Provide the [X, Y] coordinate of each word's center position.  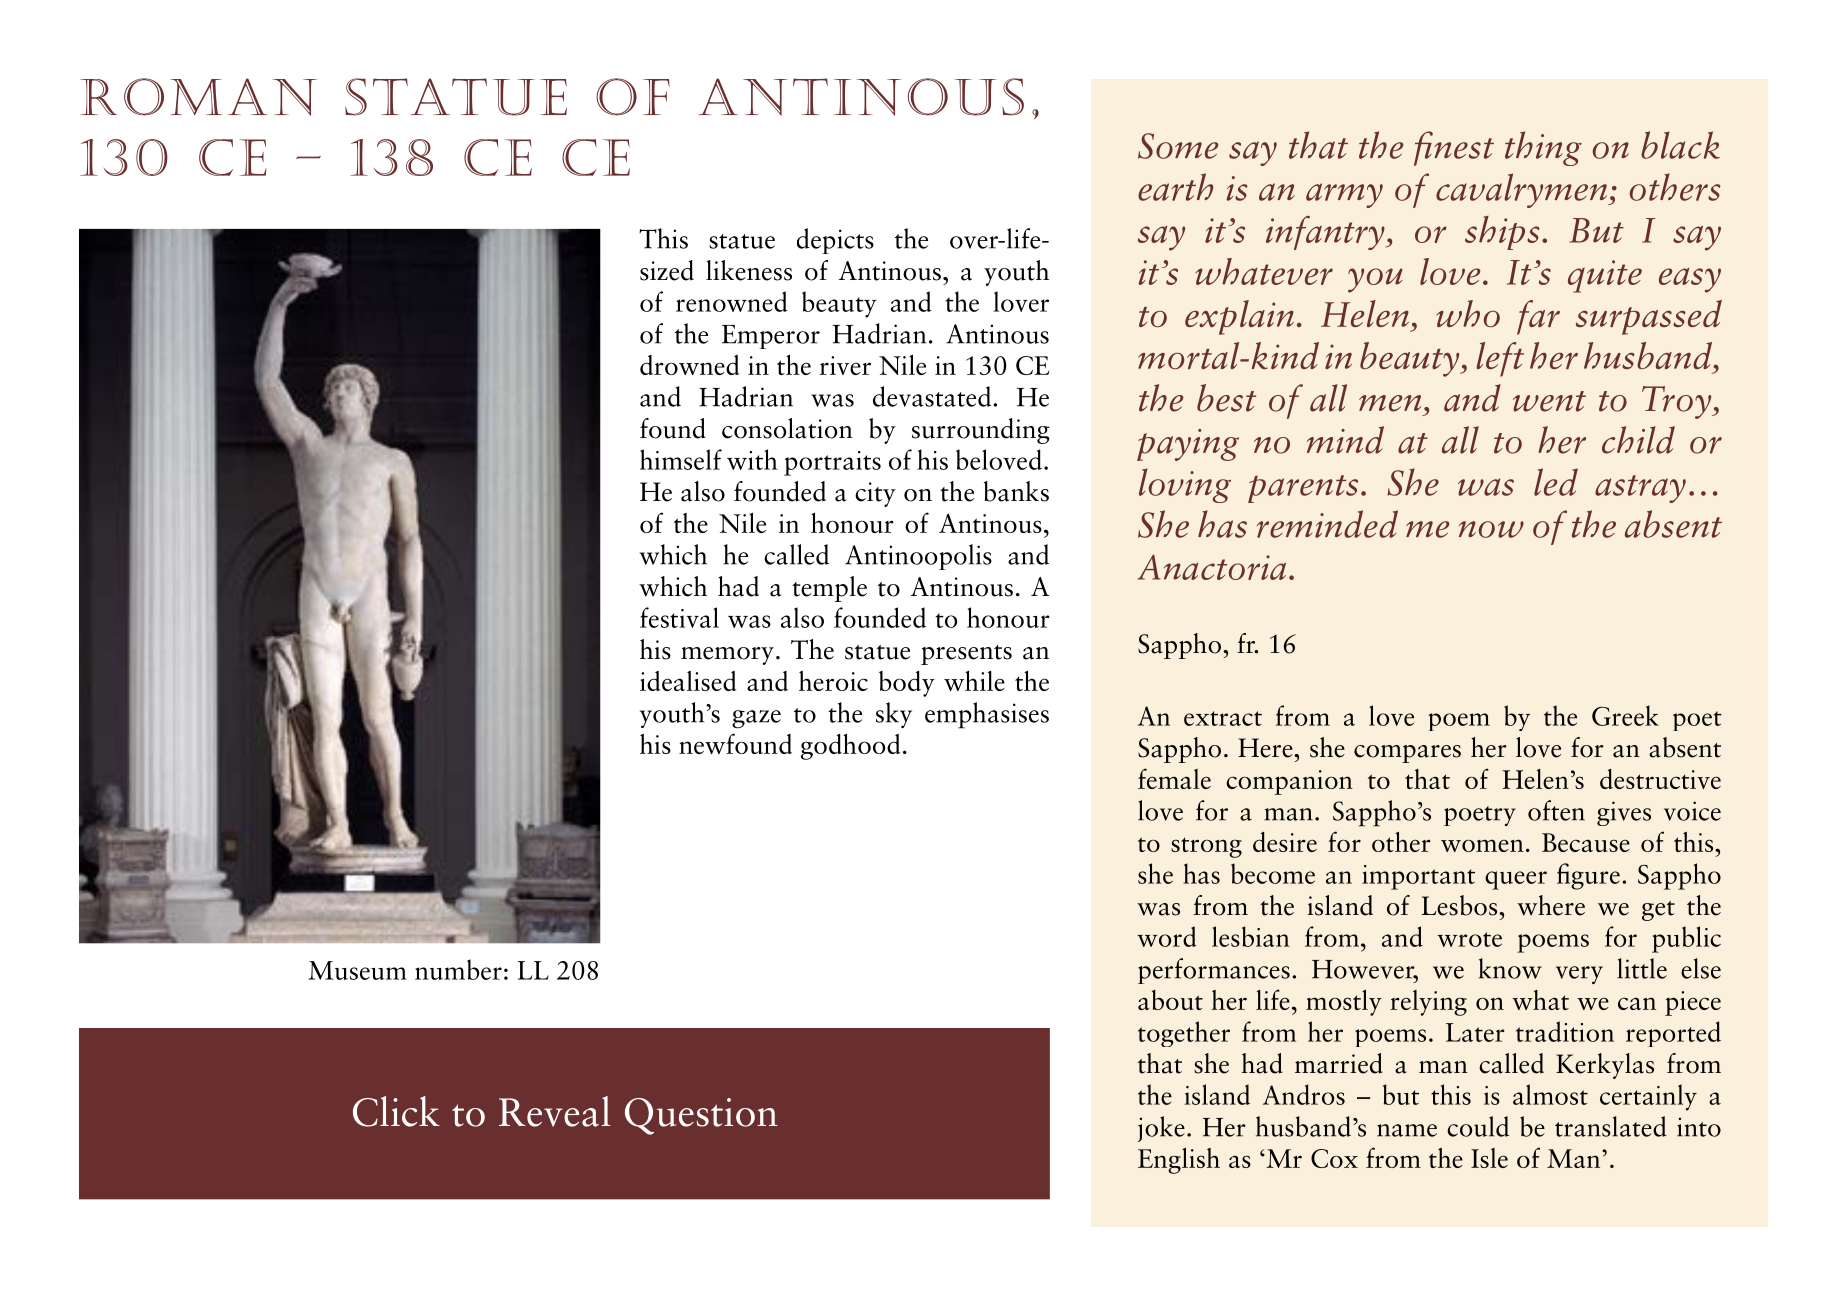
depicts [835, 241]
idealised [688, 681]
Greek [1625, 715]
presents [966, 655]
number [458, 969]
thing [1543, 148]
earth [1175, 187]
